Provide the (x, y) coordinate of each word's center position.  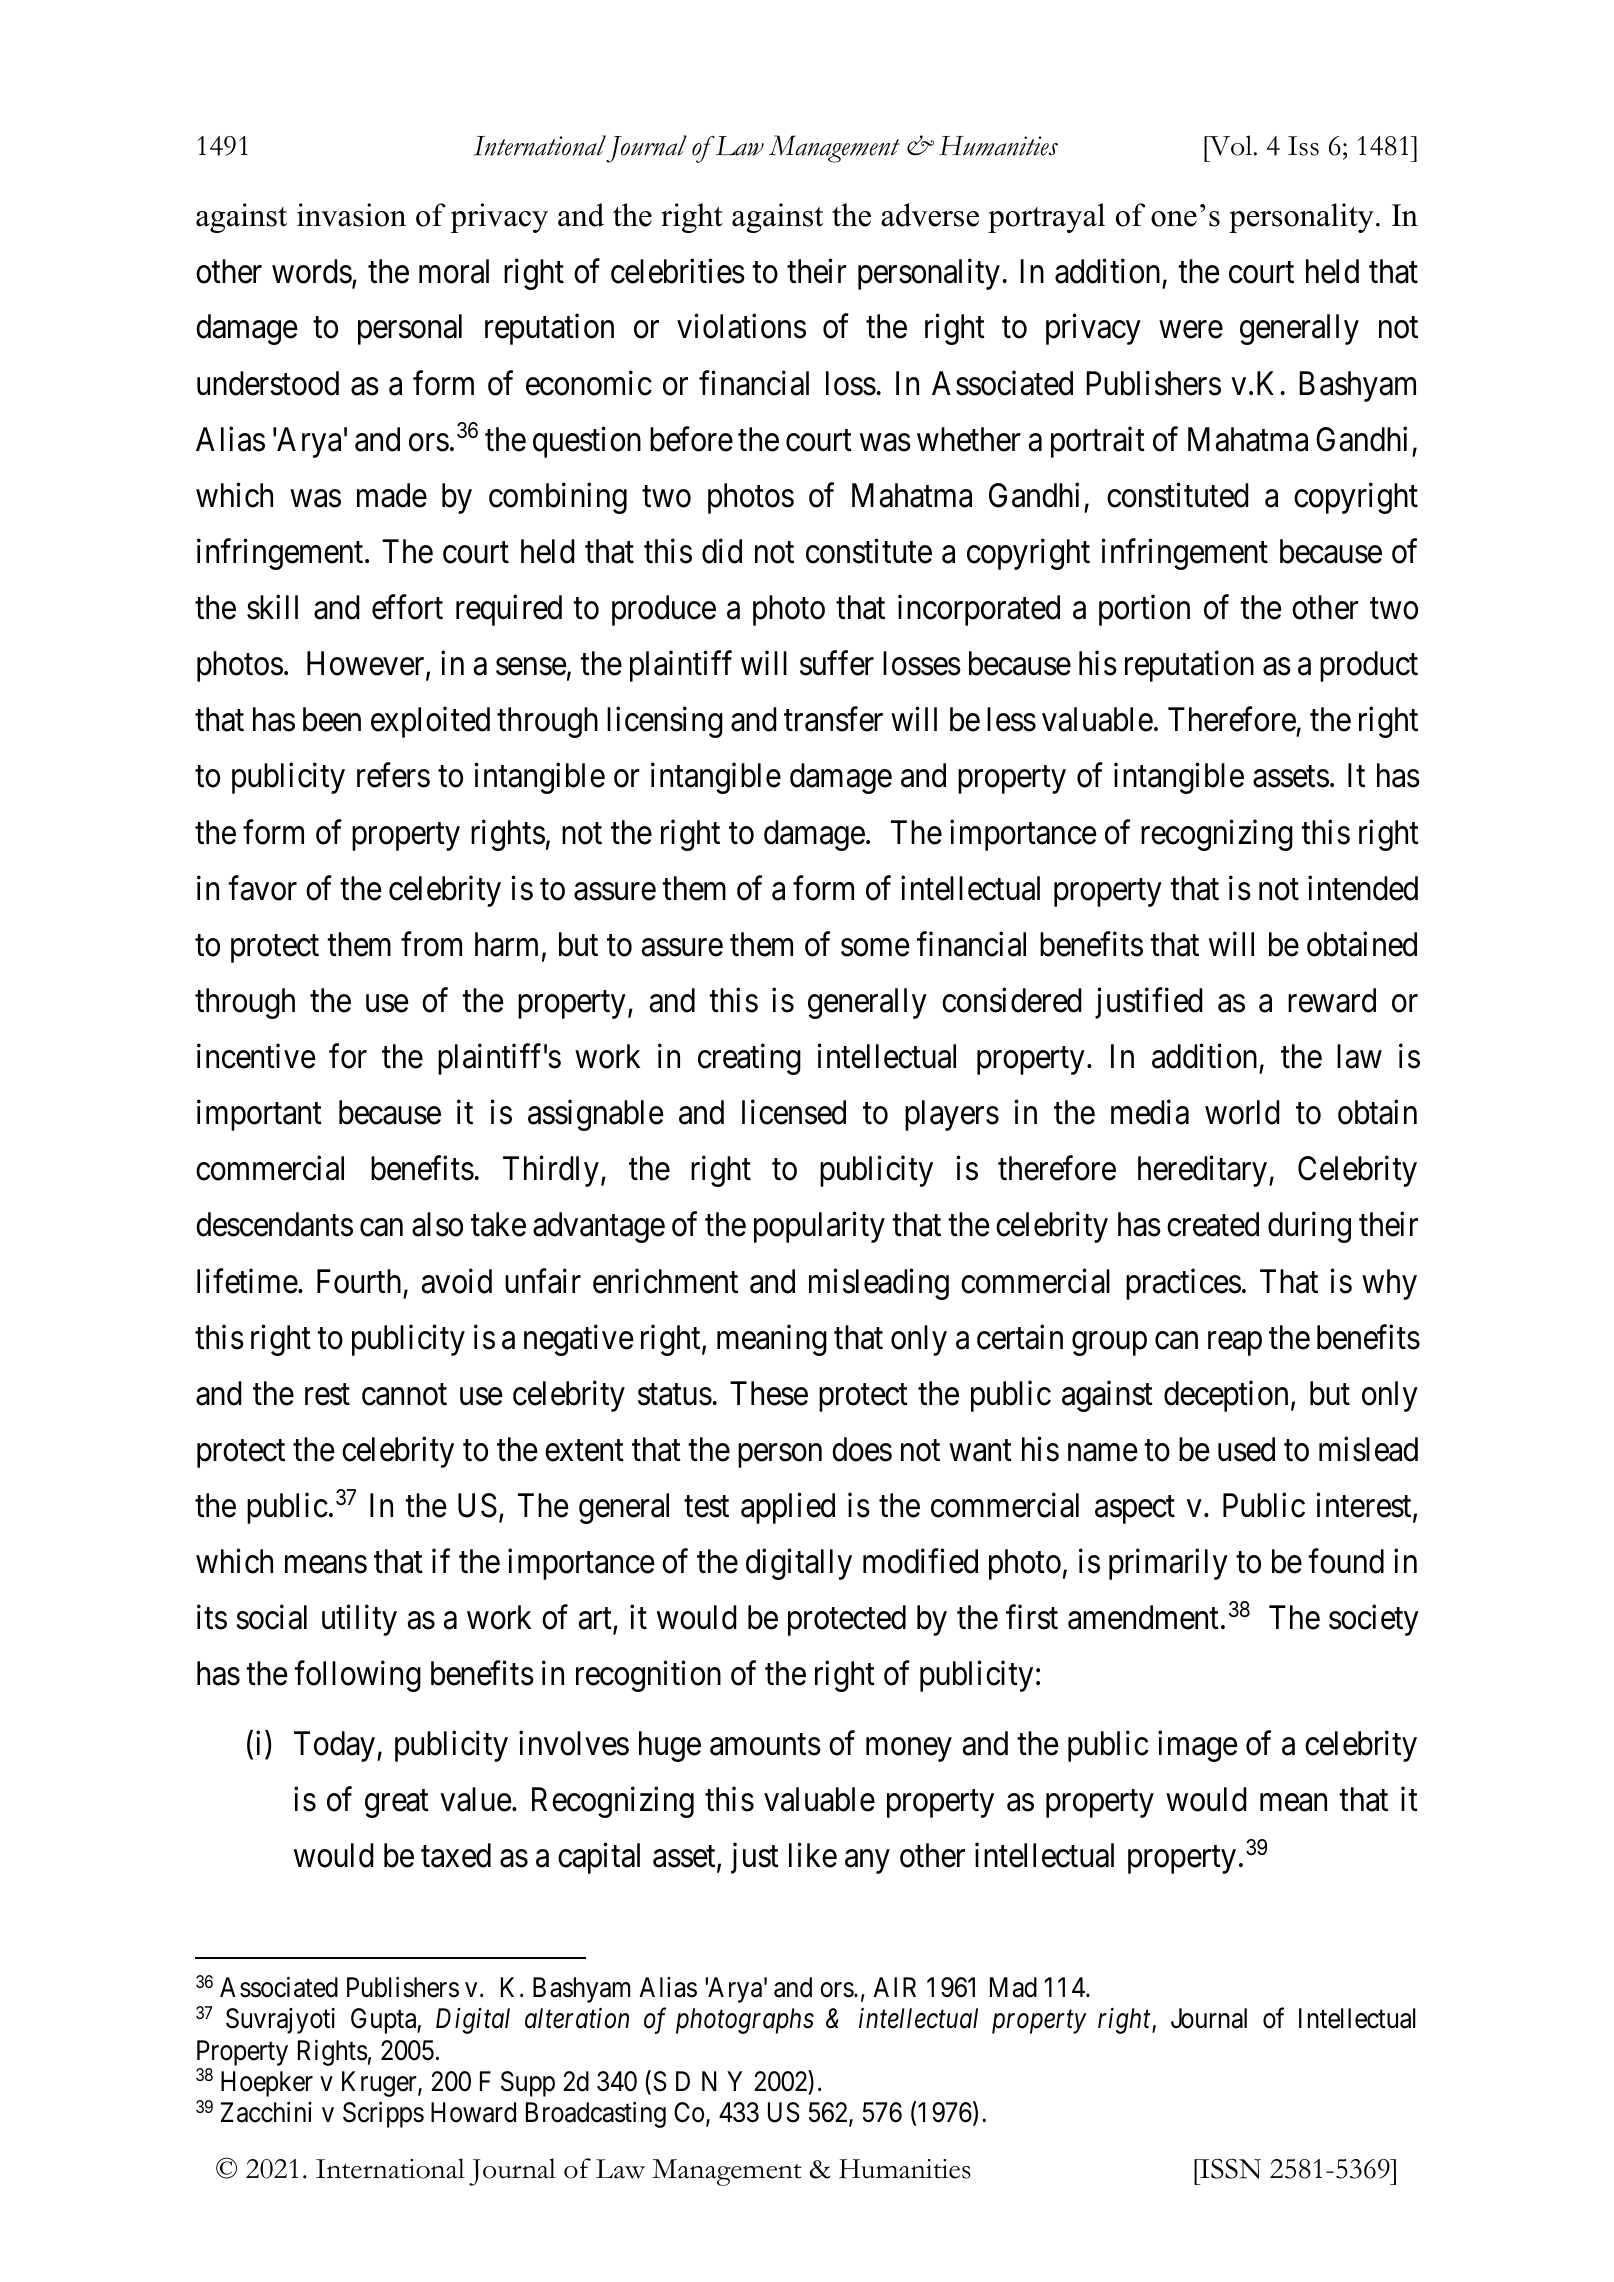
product (1369, 666)
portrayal (1046, 218)
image (1197, 1746)
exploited (430, 722)
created (1213, 1224)
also (437, 1224)
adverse (930, 215)
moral (454, 271)
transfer (833, 719)
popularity (819, 1227)
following (357, 1676)
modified (920, 1561)
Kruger (380, 2084)
